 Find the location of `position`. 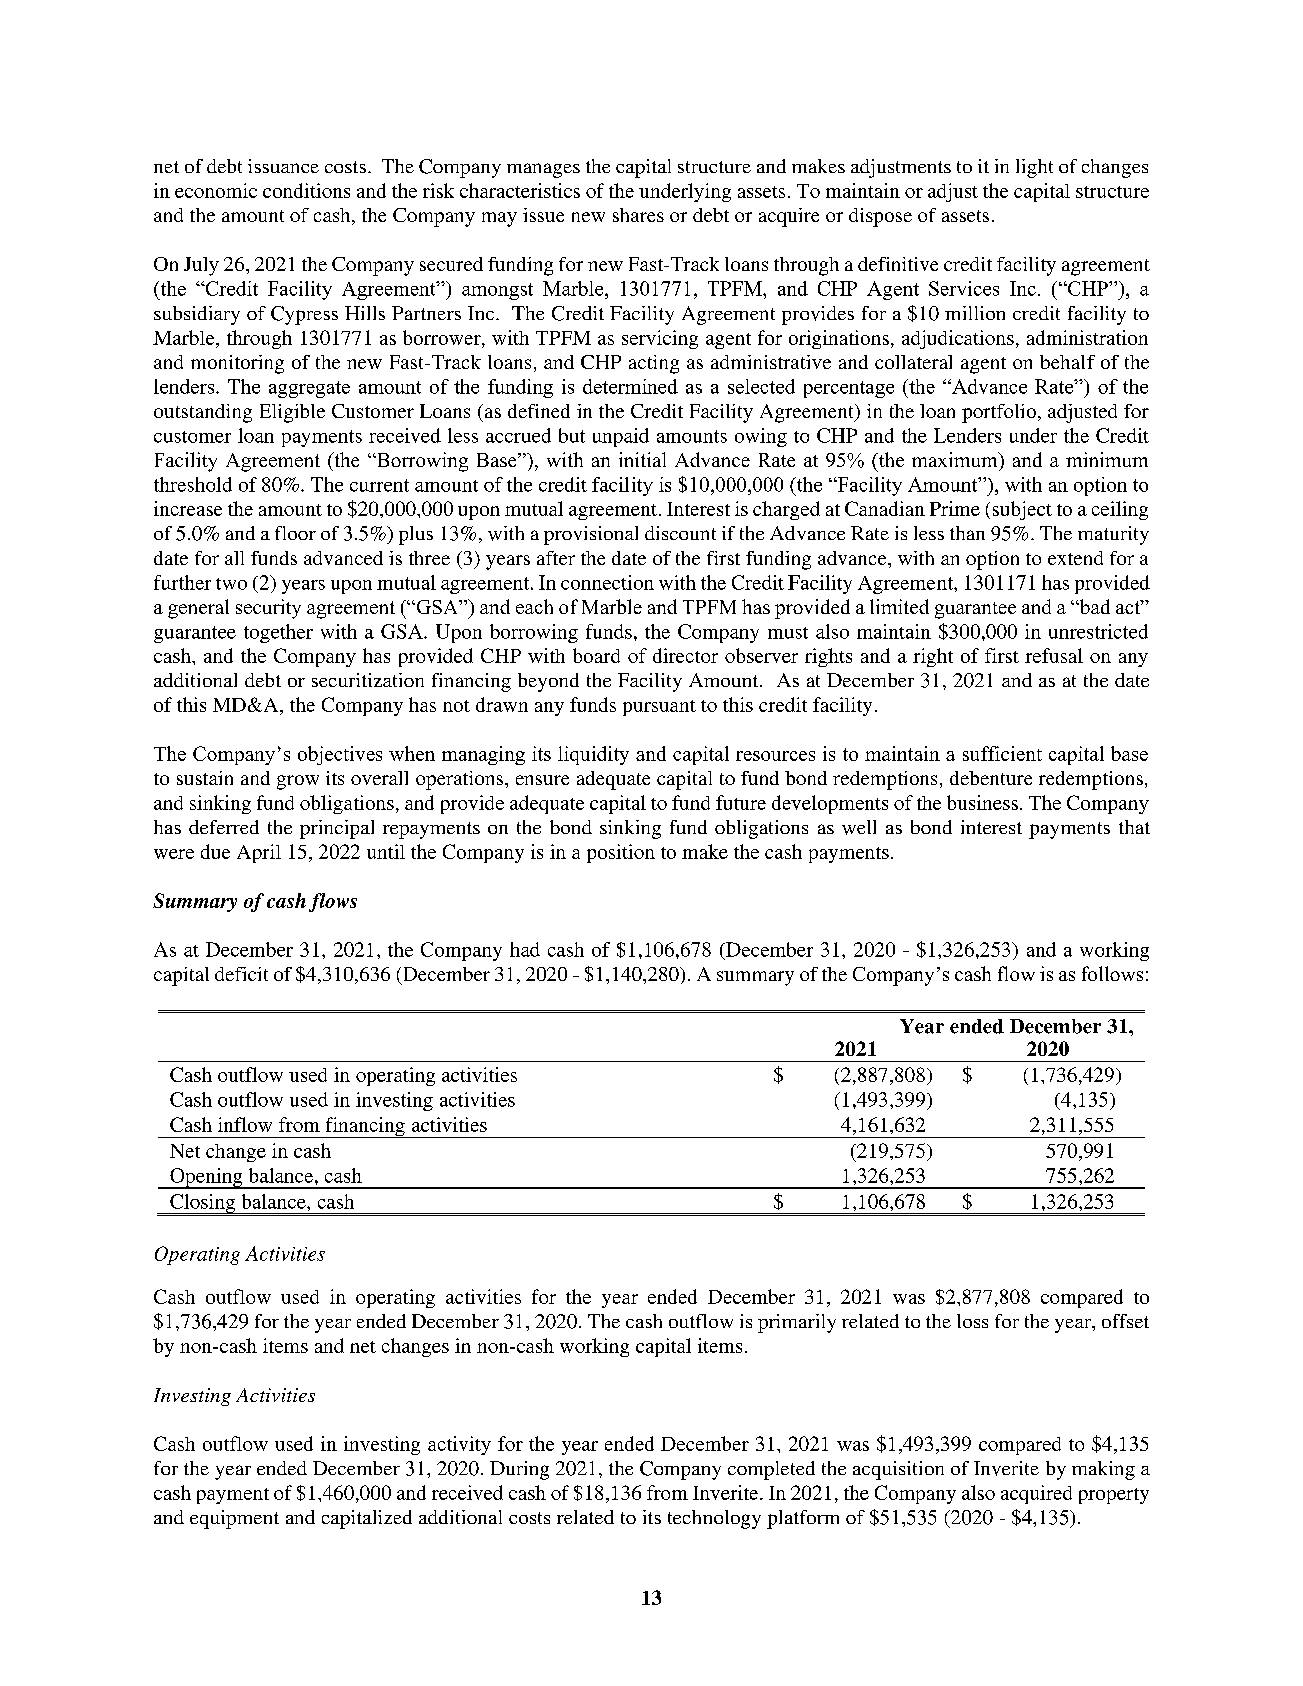

position is located at coordinates (621, 853).
